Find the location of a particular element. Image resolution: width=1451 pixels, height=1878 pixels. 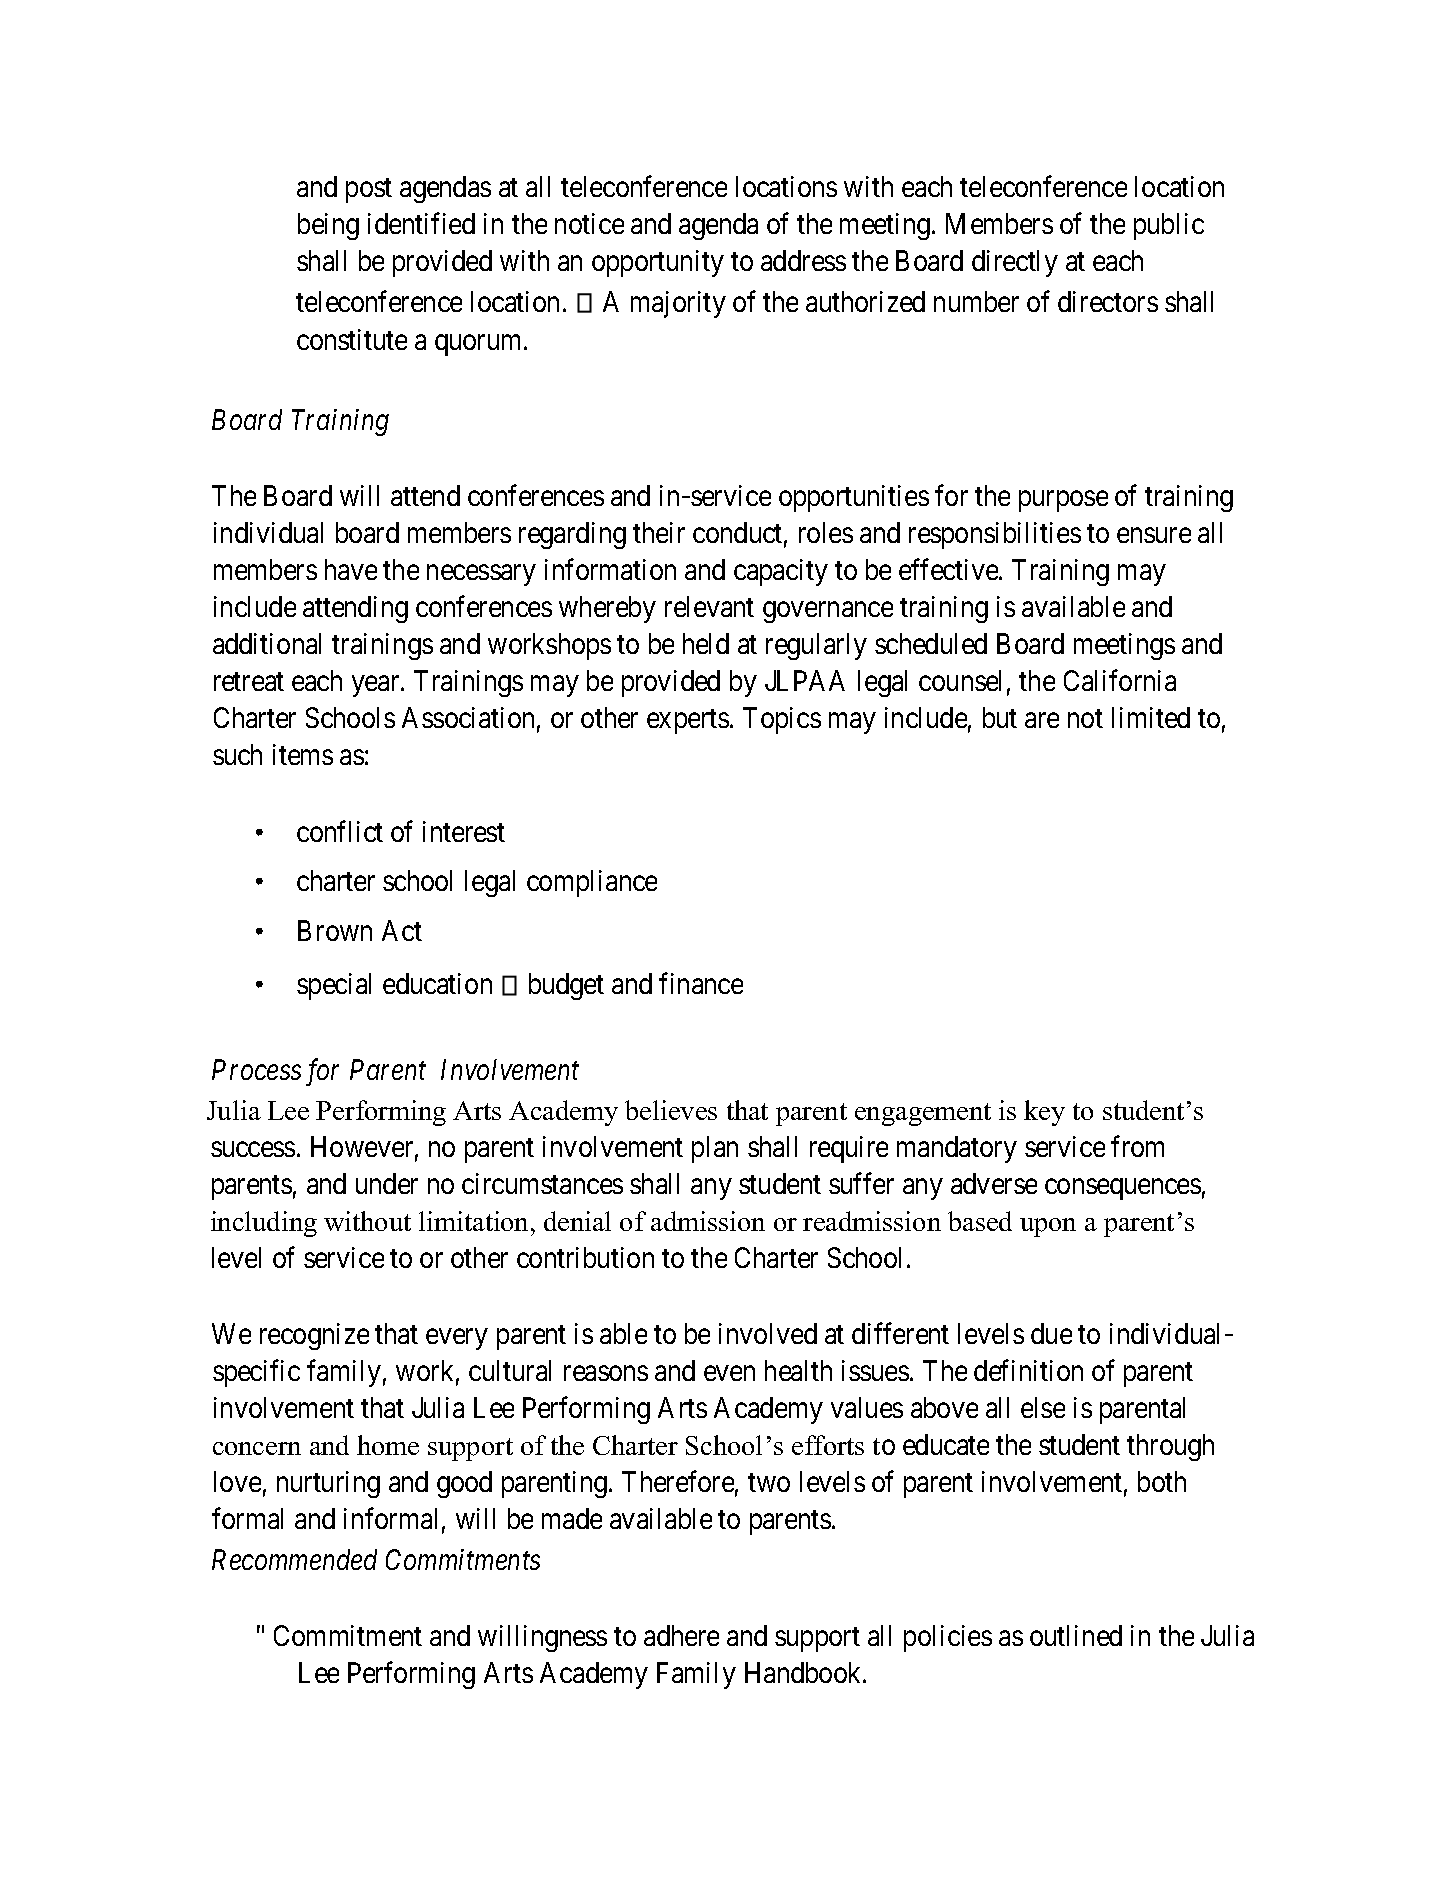

Recommended is located at coordinates (294, 1559).
